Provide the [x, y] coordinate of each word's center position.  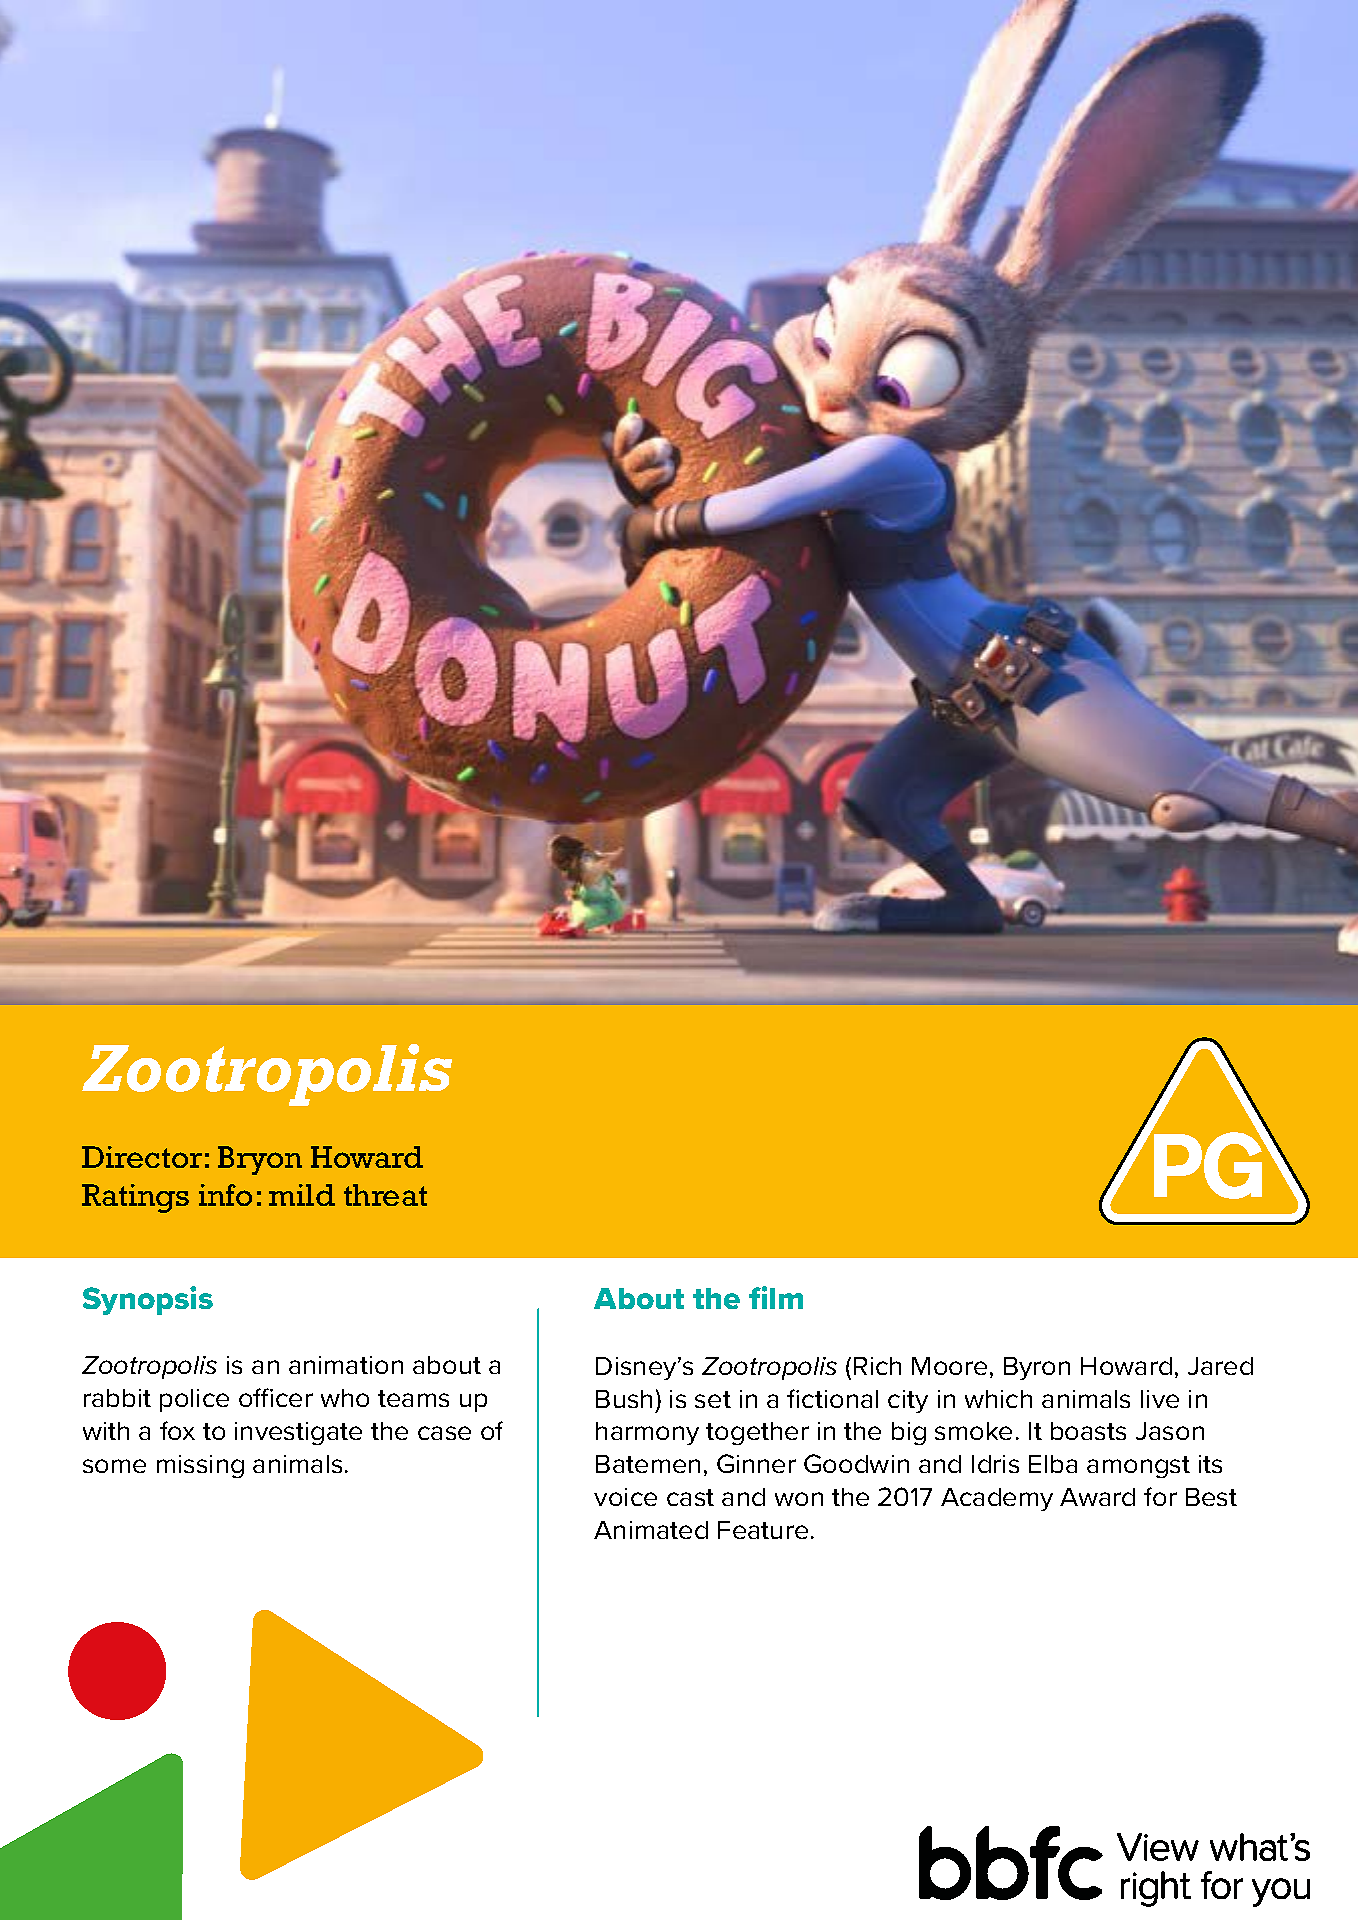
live [1160, 1399]
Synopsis [148, 1300]
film [776, 1297]
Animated [651, 1530]
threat [385, 1195]
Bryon [260, 1160]
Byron [1037, 1368]
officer [276, 1397]
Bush [624, 1399]
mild [302, 1195]
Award [1097, 1497]
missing [200, 1466]
